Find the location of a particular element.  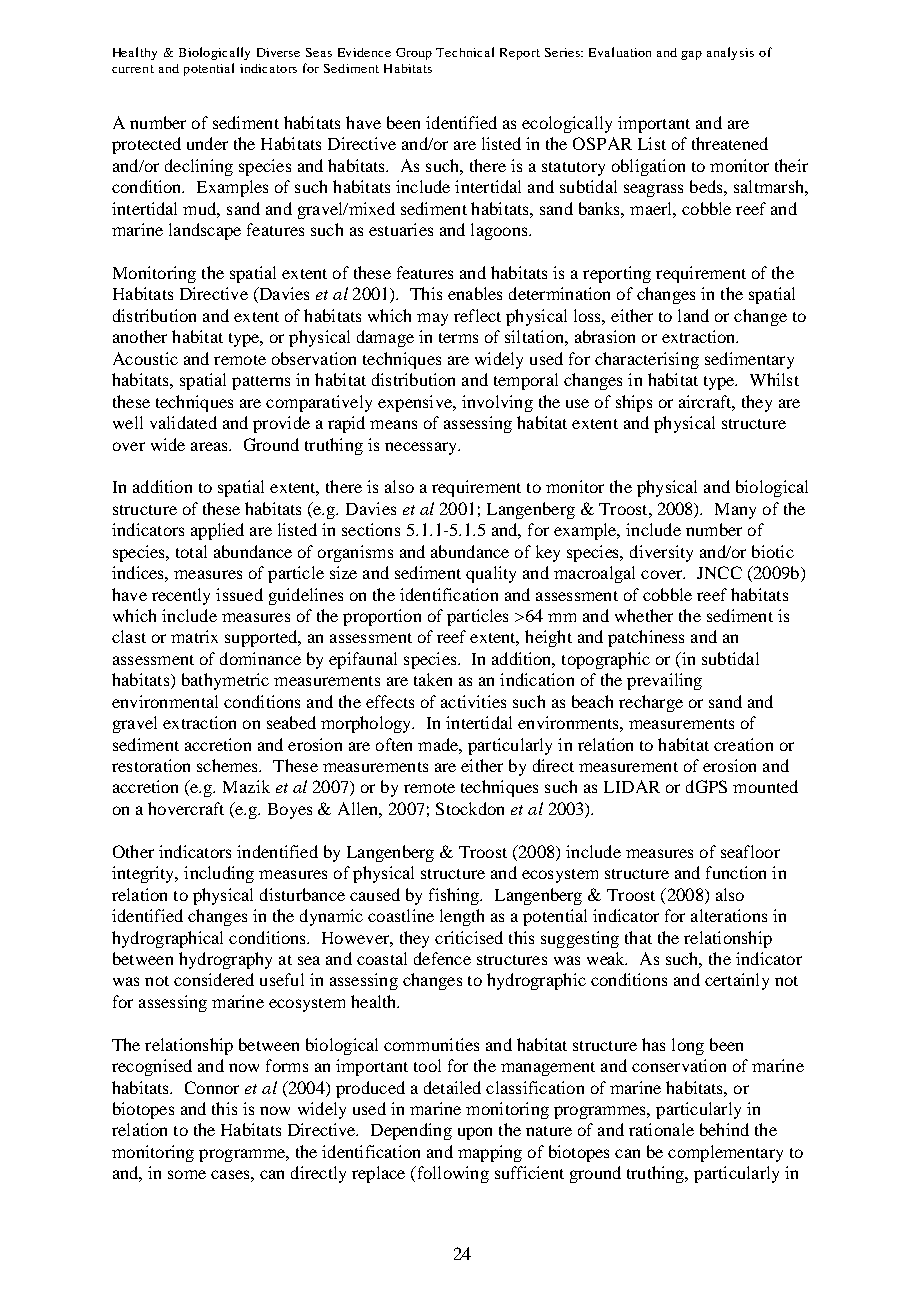

fishing is located at coordinates (455, 896).
